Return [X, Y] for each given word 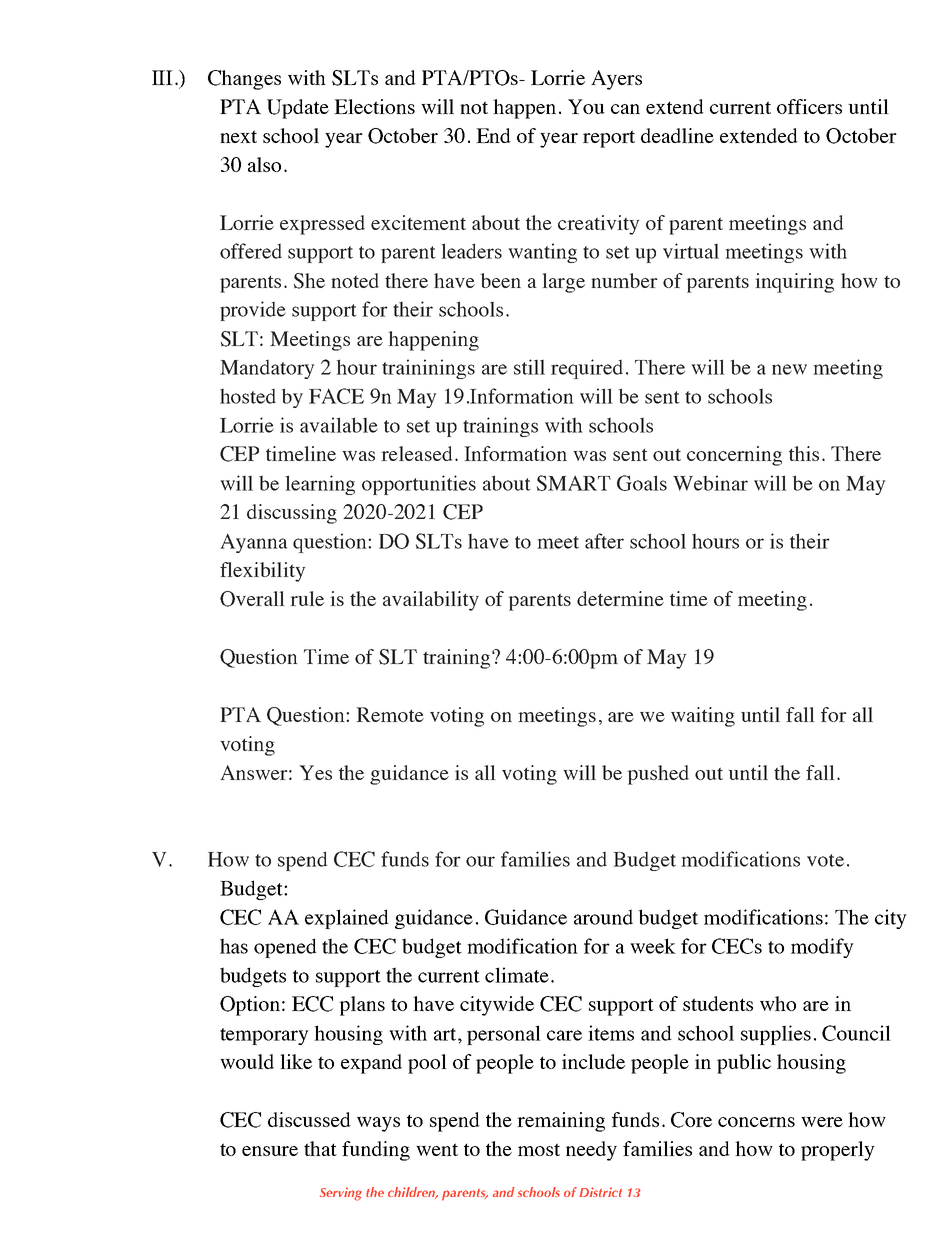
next [238, 136]
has [234, 946]
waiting [703, 717]
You [586, 106]
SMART [574, 483]
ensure [270, 1151]
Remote [390, 714]
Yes [315, 772]
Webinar [710, 483]
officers [809, 106]
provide [253, 311]
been [500, 280]
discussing [292, 514]
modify [822, 948]
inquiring [794, 283]
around [603, 917]
